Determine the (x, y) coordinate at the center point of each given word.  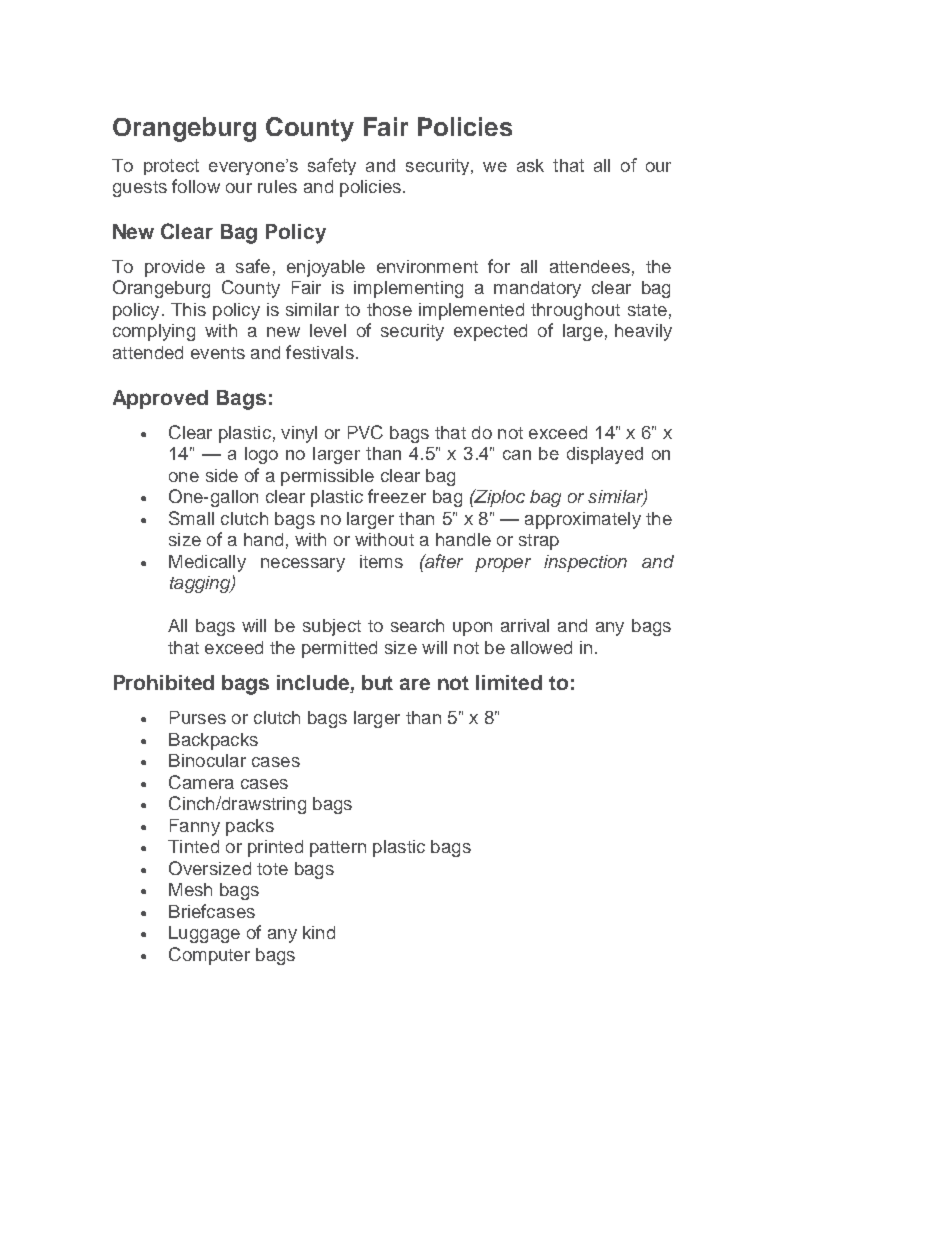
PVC (365, 432)
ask (530, 165)
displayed (605, 455)
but (377, 682)
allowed (541, 647)
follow (196, 186)
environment (427, 266)
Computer (209, 956)
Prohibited (164, 682)
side (222, 475)
